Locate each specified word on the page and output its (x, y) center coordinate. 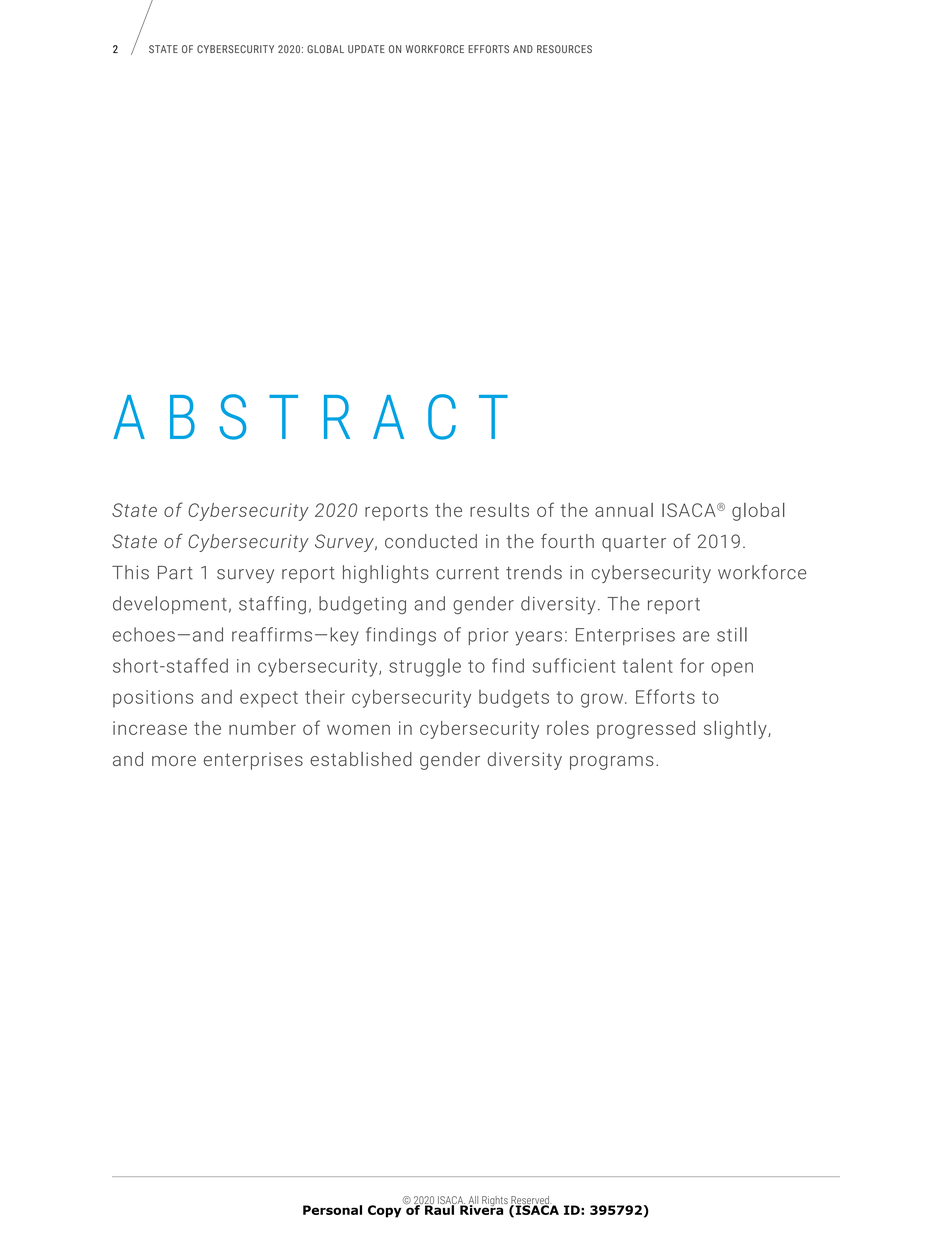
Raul (440, 1209)
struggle (425, 667)
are (696, 636)
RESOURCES (564, 49)
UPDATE (366, 49)
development (170, 605)
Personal (332, 1210)
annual (624, 510)
